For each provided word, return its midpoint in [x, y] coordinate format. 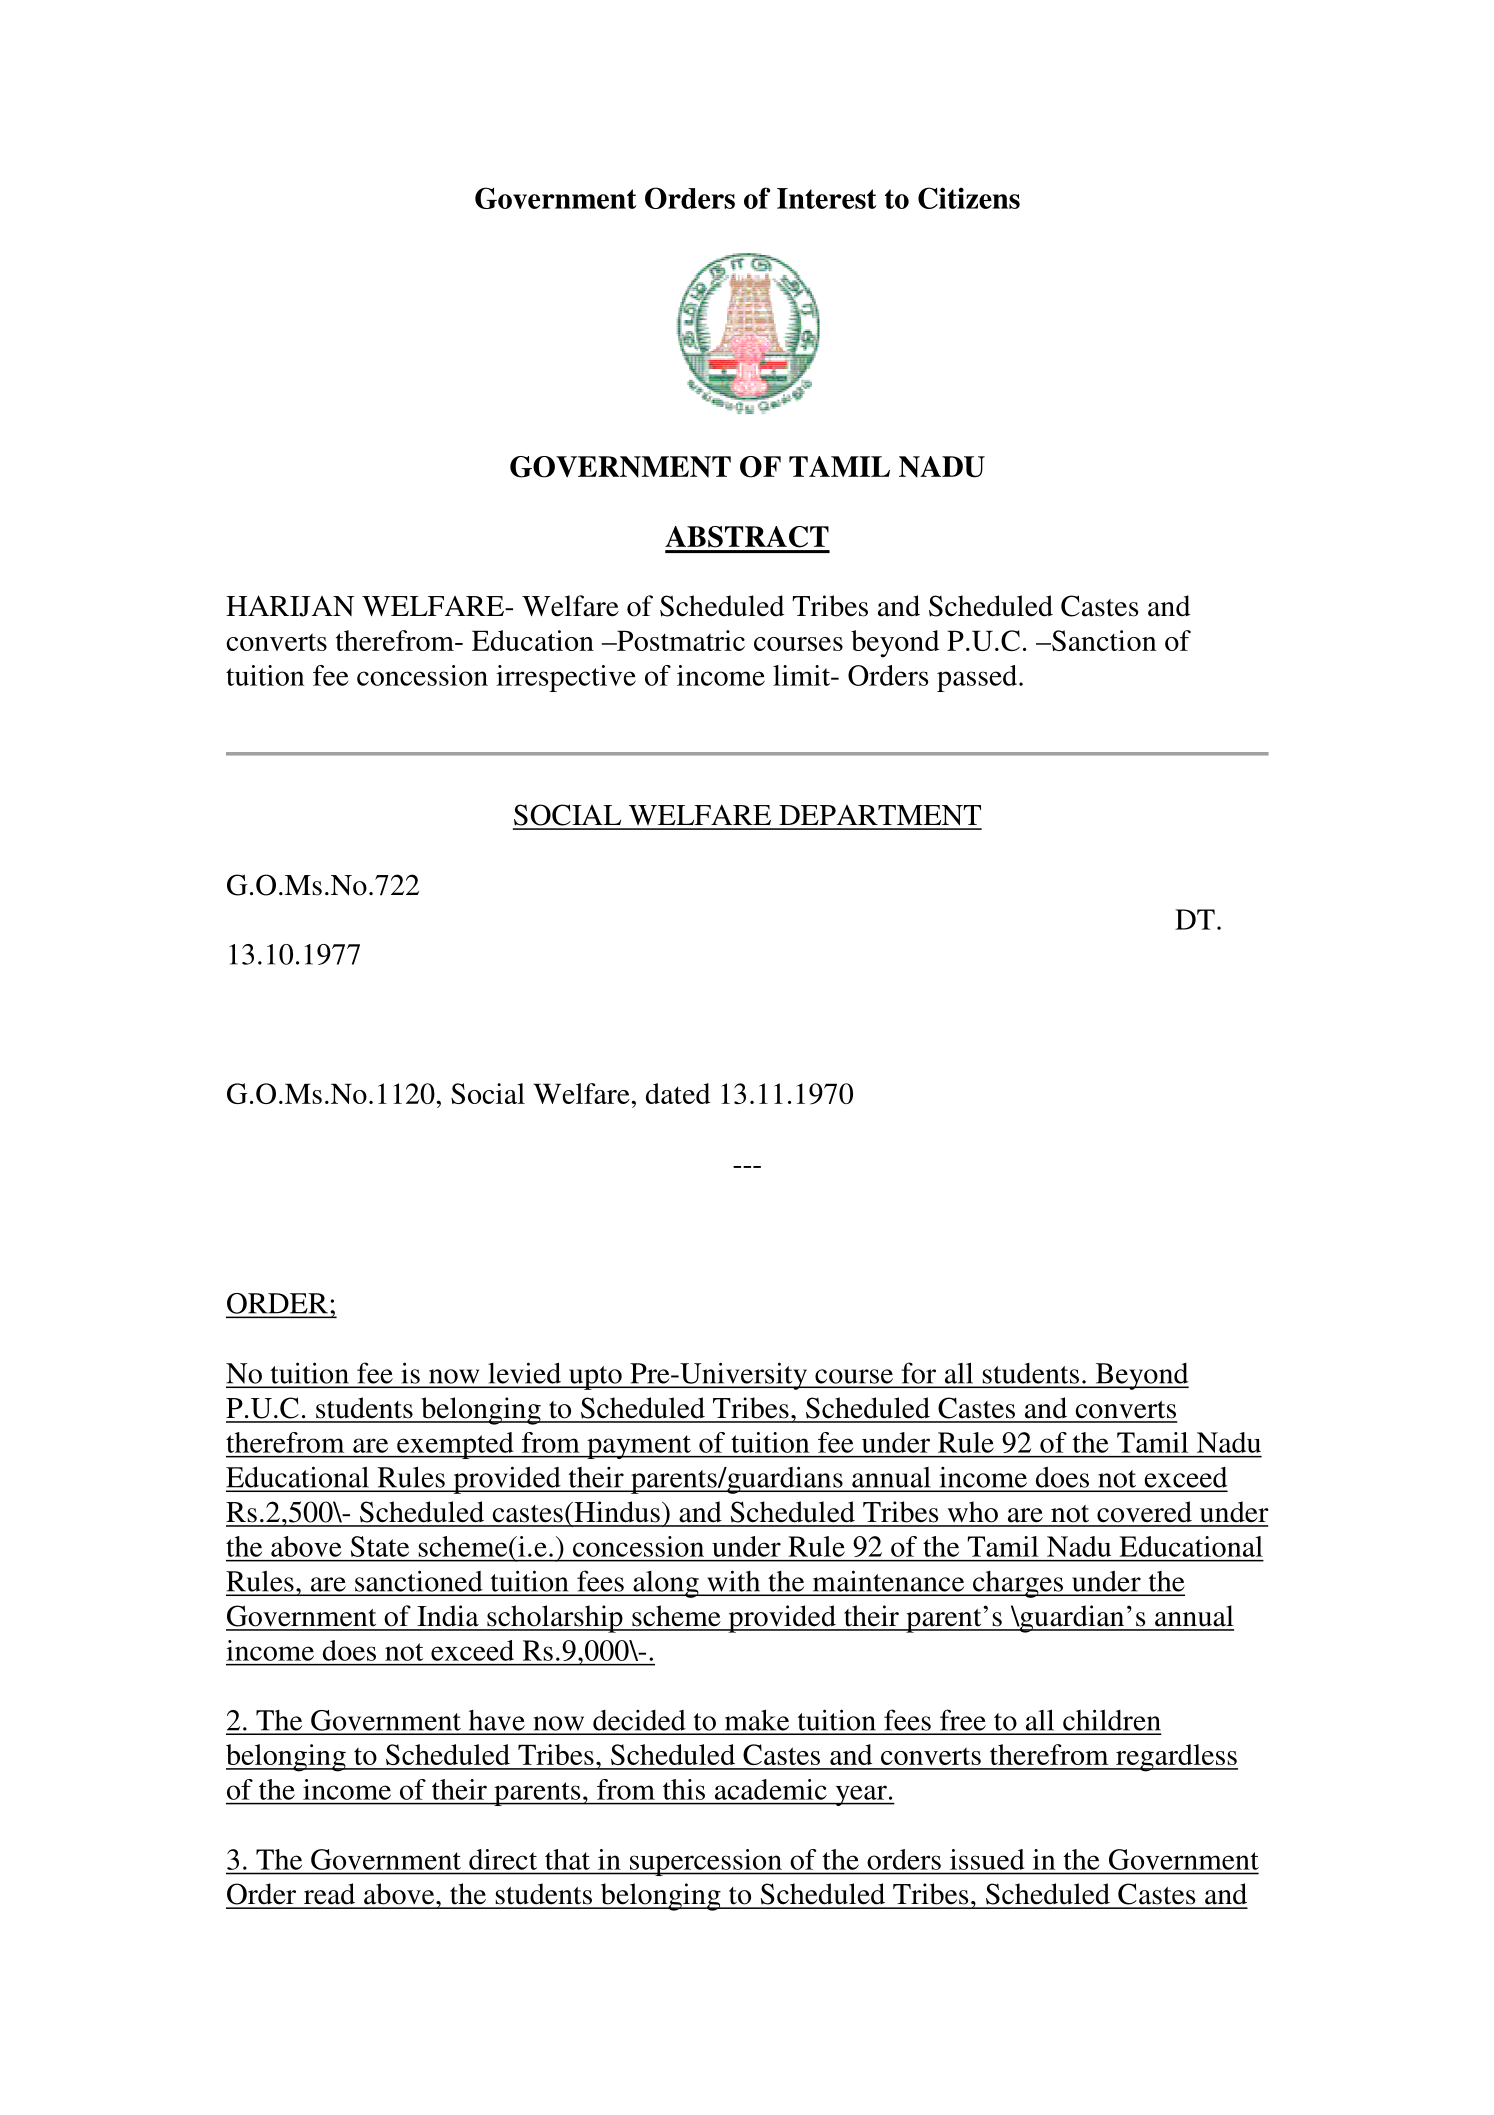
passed [977, 678]
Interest [827, 198]
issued [987, 1859]
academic [771, 1789]
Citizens [969, 198]
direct [503, 1859]
